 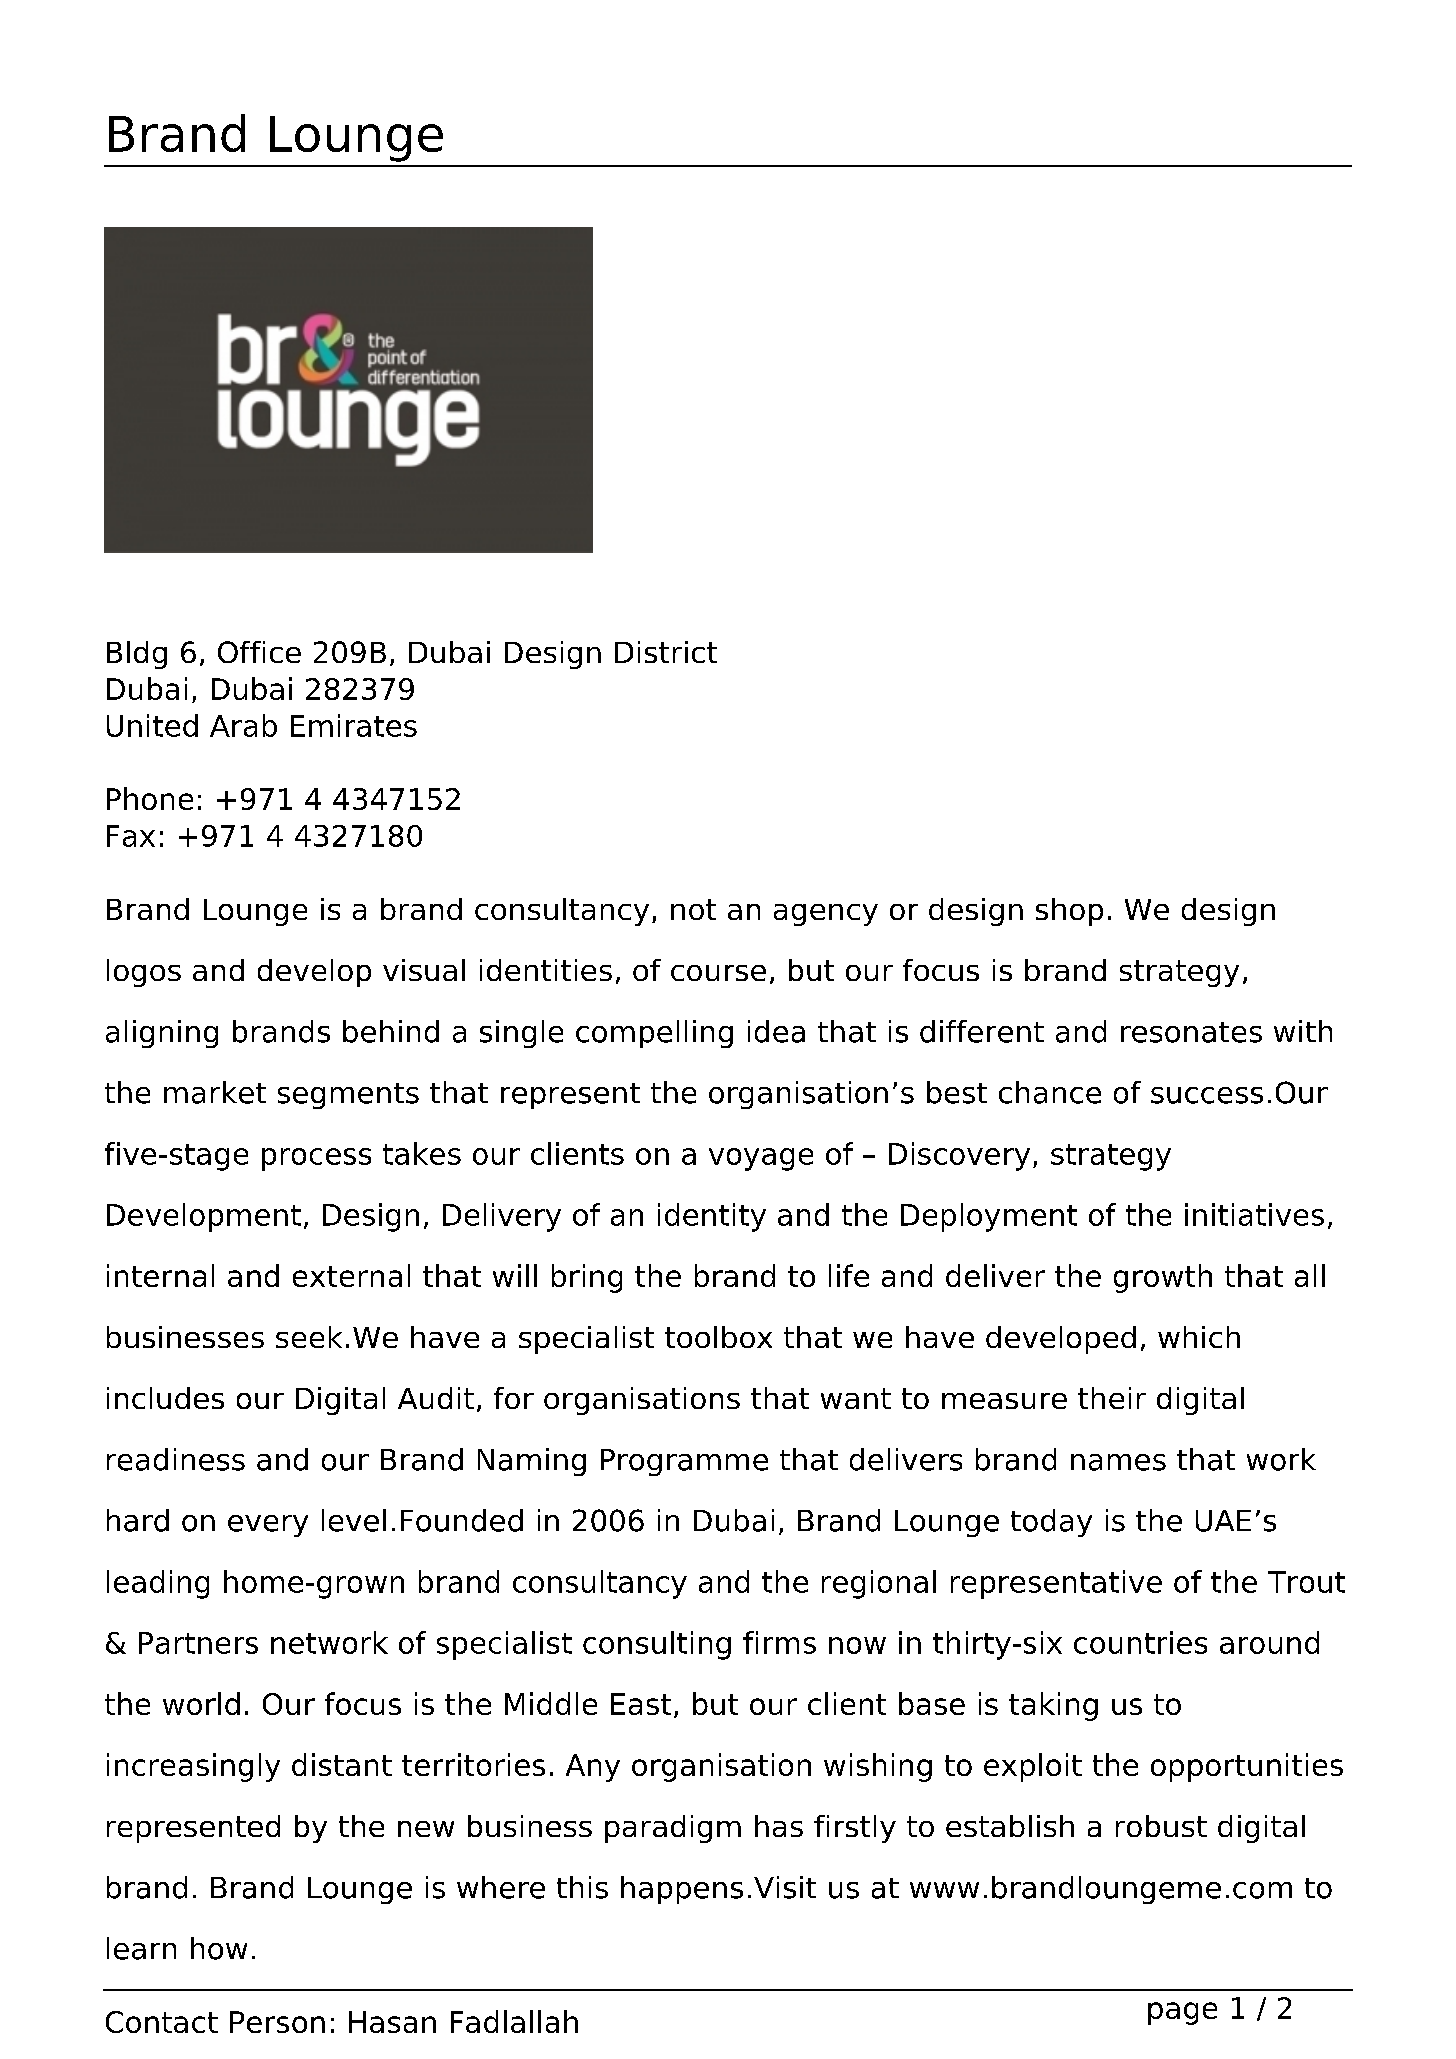 I want to click on today, so click(x=1051, y=1523).
